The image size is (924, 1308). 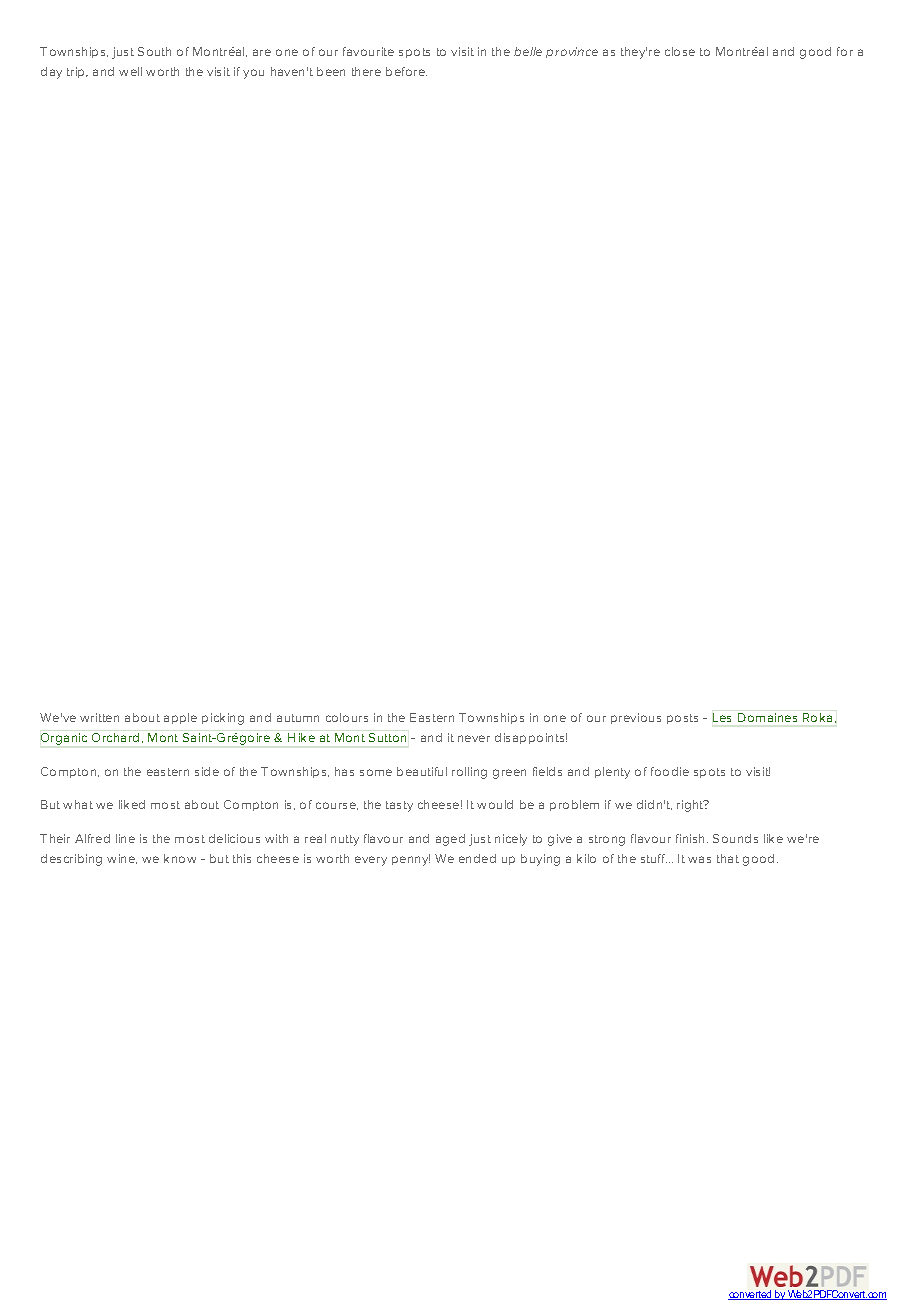 I want to click on wine, so click(x=122, y=859).
